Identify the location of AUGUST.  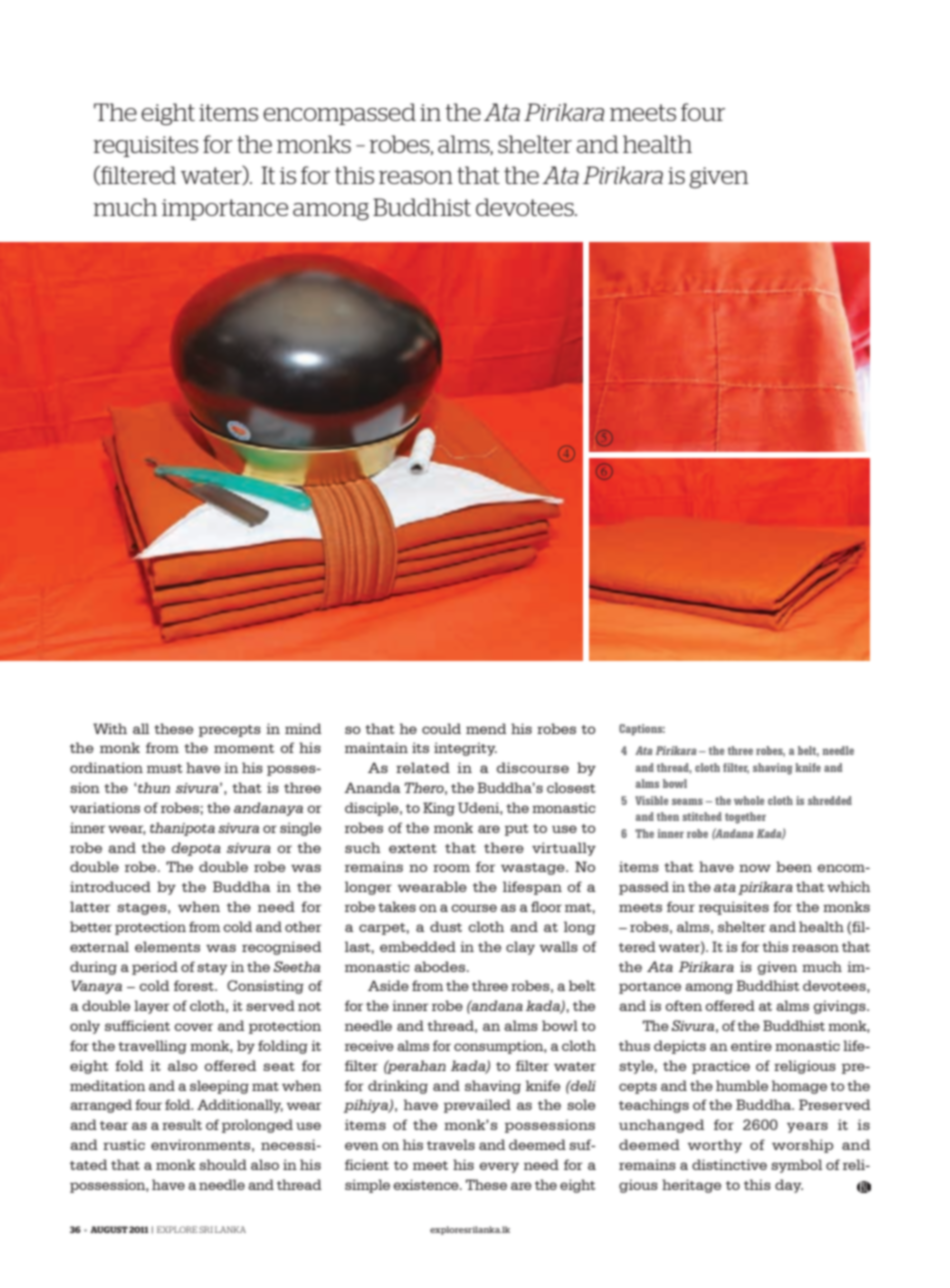
(109, 1229).
